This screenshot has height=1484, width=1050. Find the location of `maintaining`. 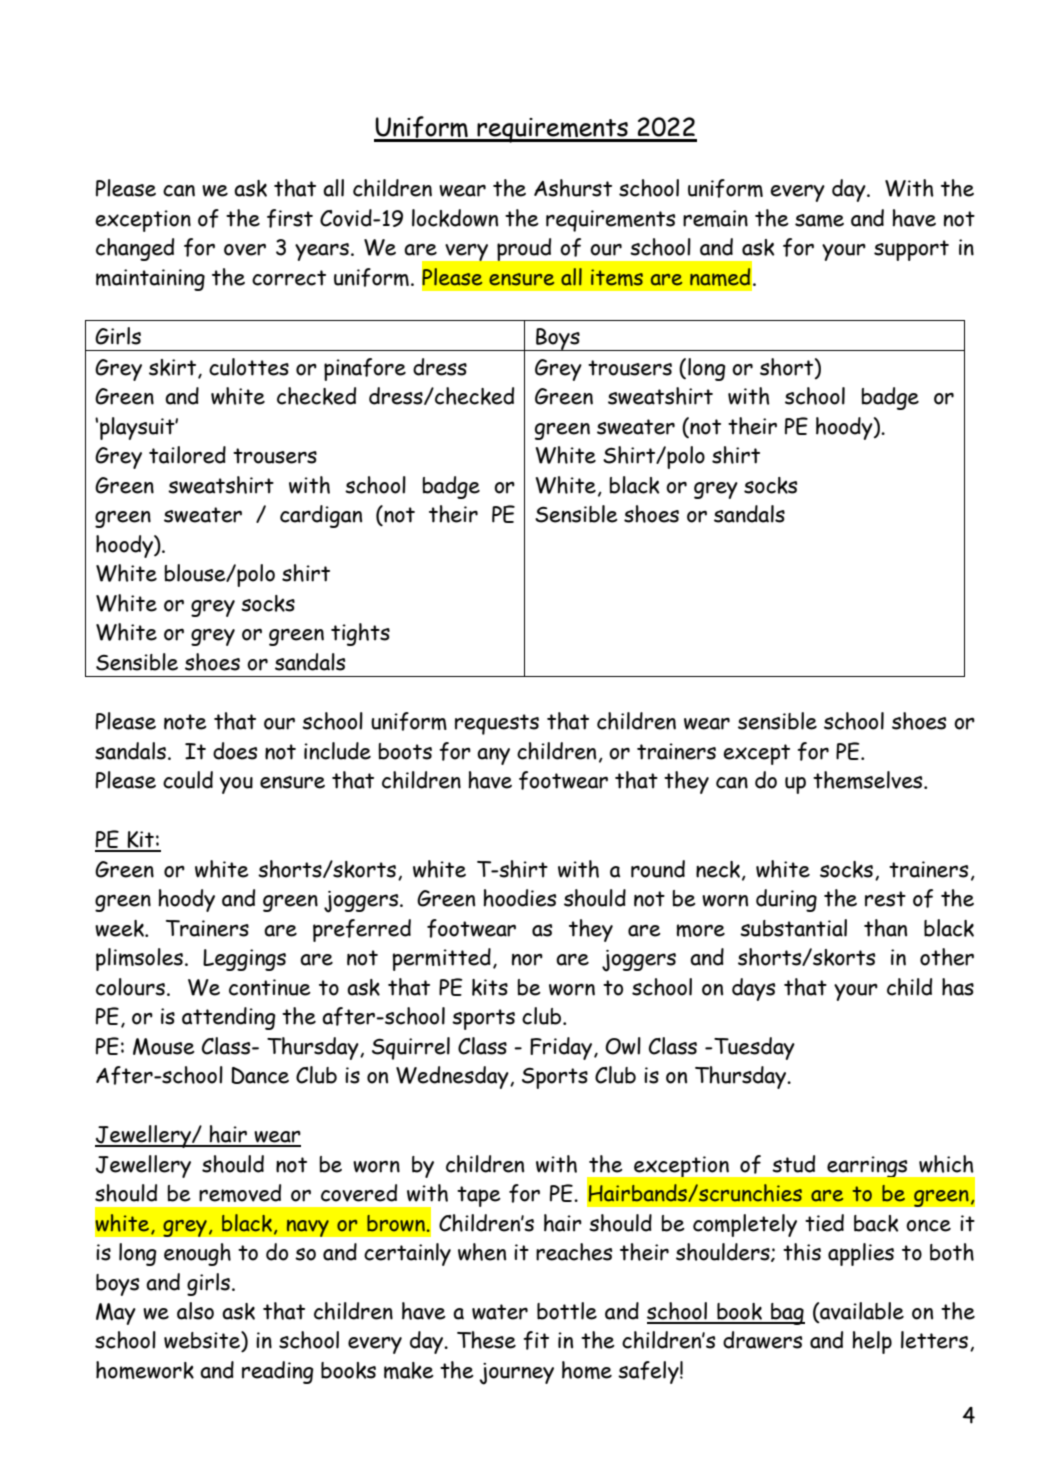

maintaining is located at coordinates (150, 280).
